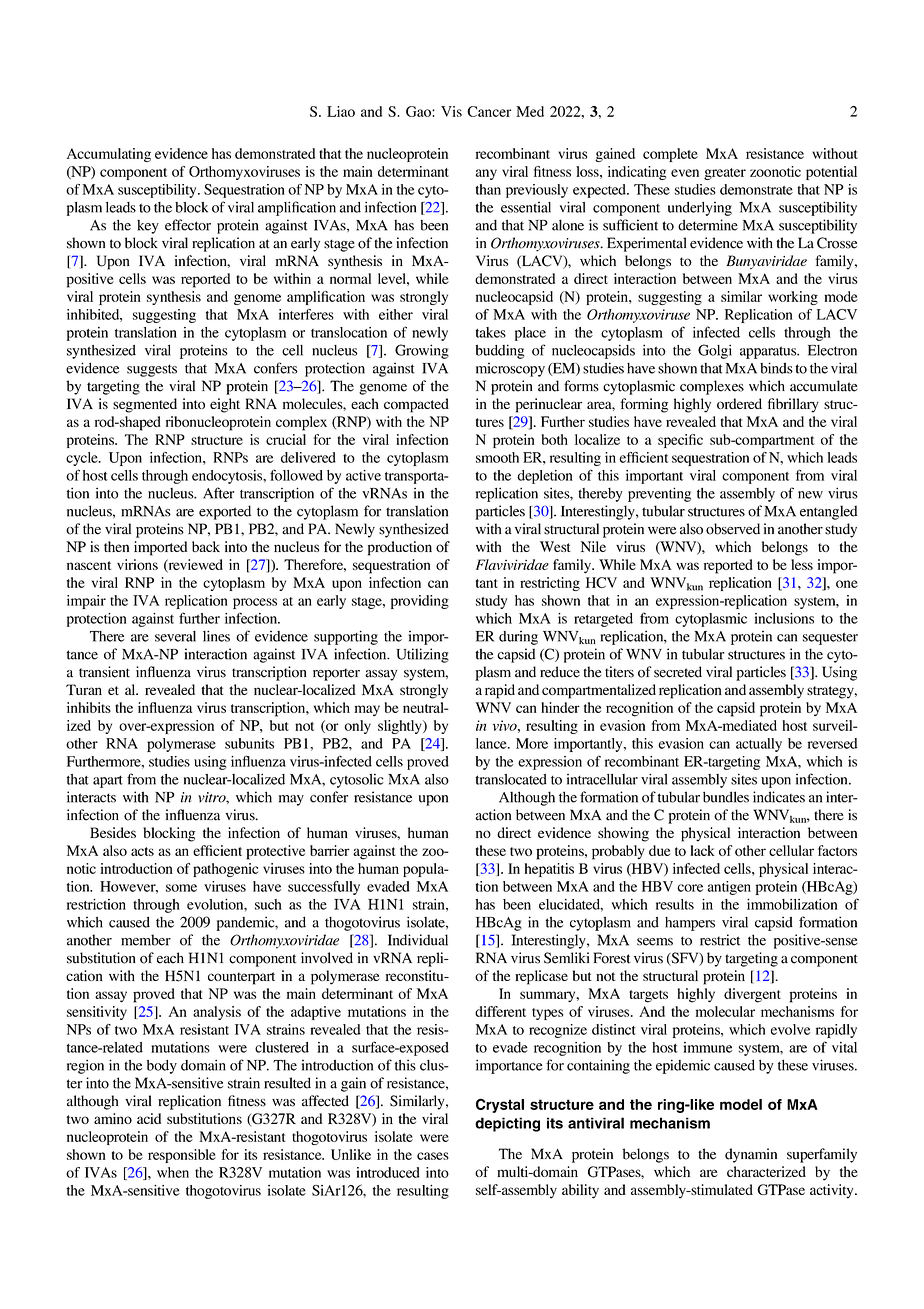 The image size is (924, 1309). I want to click on responsible, so click(182, 1156).
